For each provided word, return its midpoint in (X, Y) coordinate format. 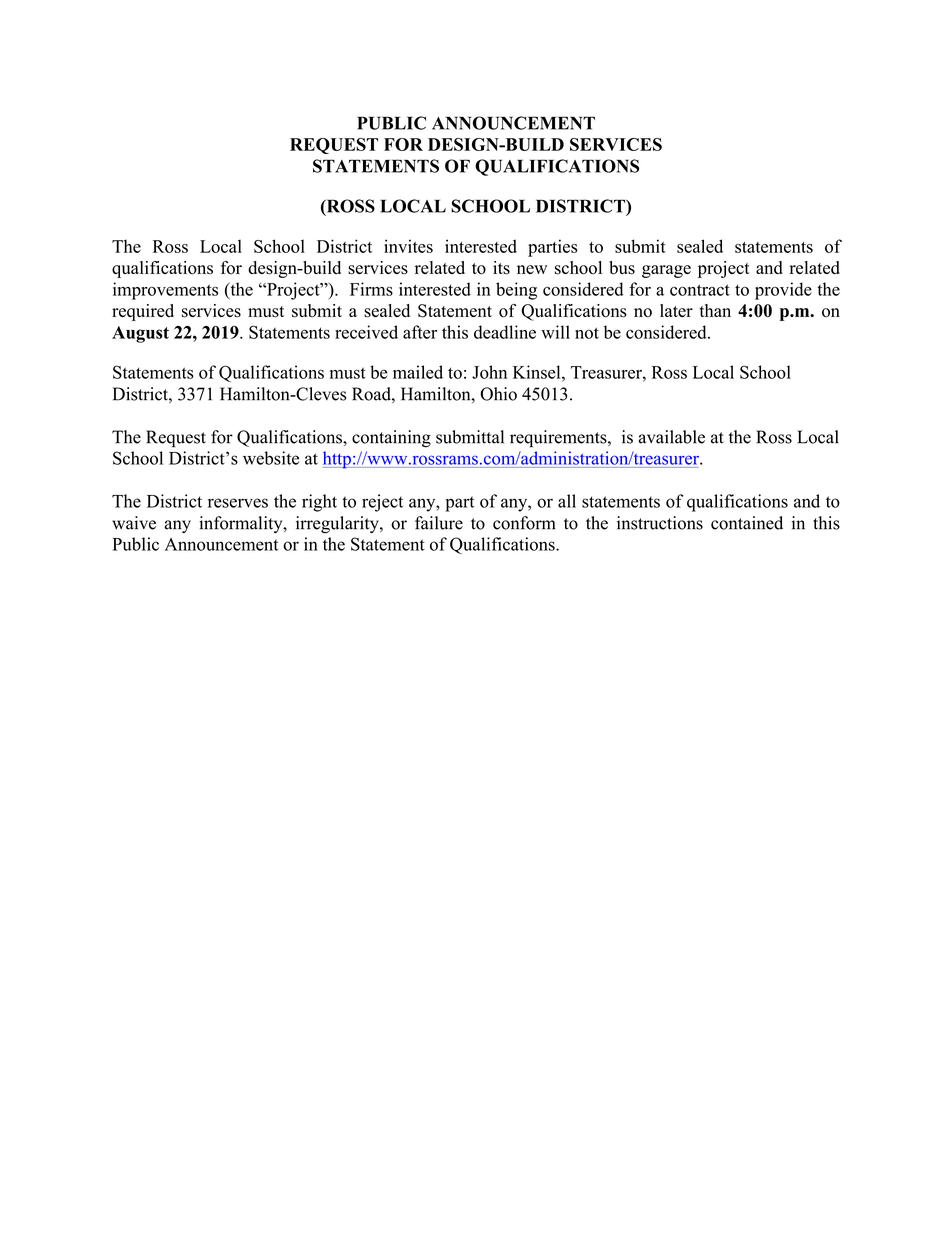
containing (391, 439)
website (271, 458)
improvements (165, 291)
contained (747, 523)
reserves (238, 503)
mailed (418, 372)
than (715, 310)
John (489, 372)
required (143, 312)
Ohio (498, 394)
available (671, 437)
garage (666, 271)
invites (408, 246)
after (420, 332)
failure (439, 523)
